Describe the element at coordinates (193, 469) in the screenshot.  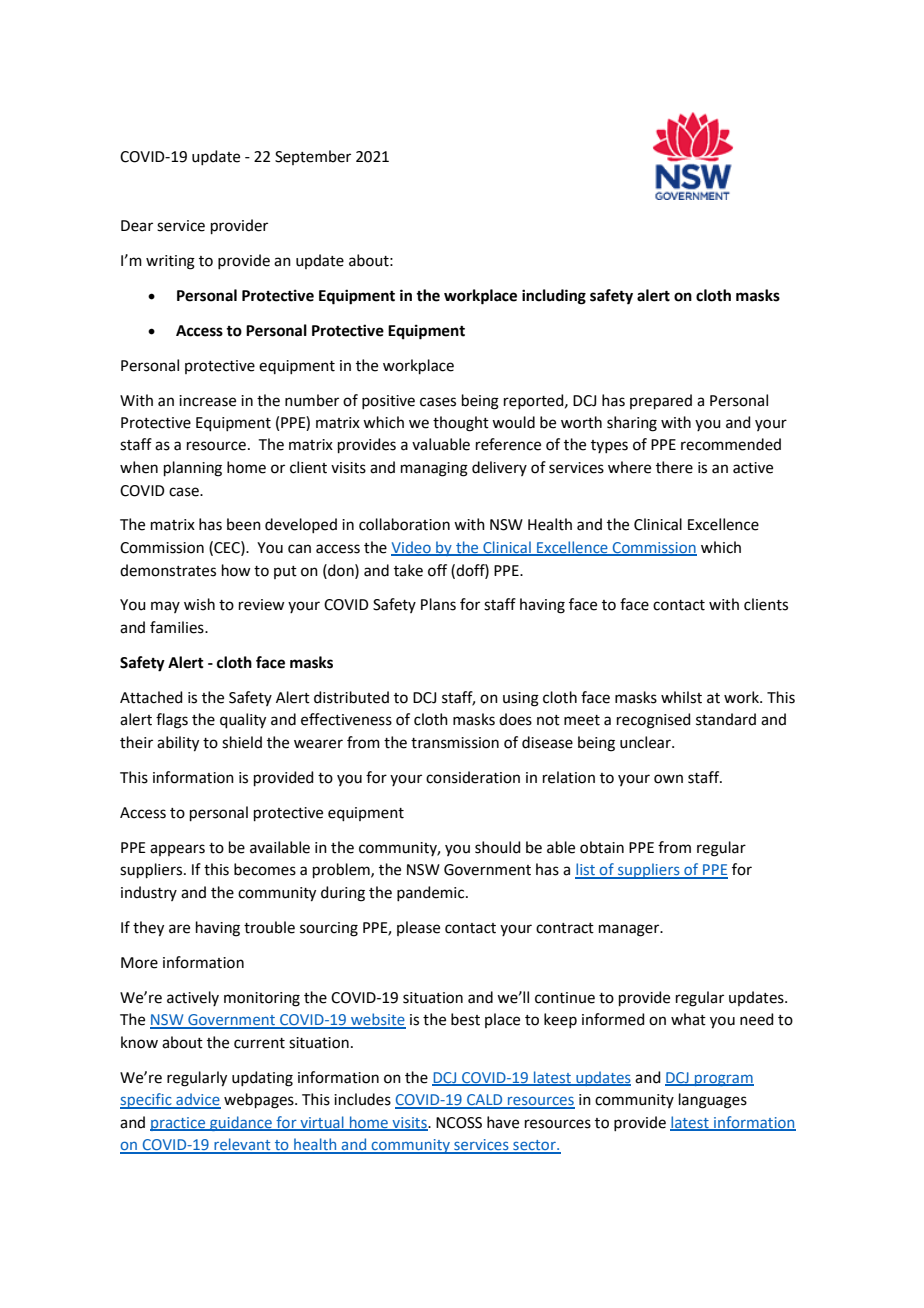
I see `planning` at that location.
